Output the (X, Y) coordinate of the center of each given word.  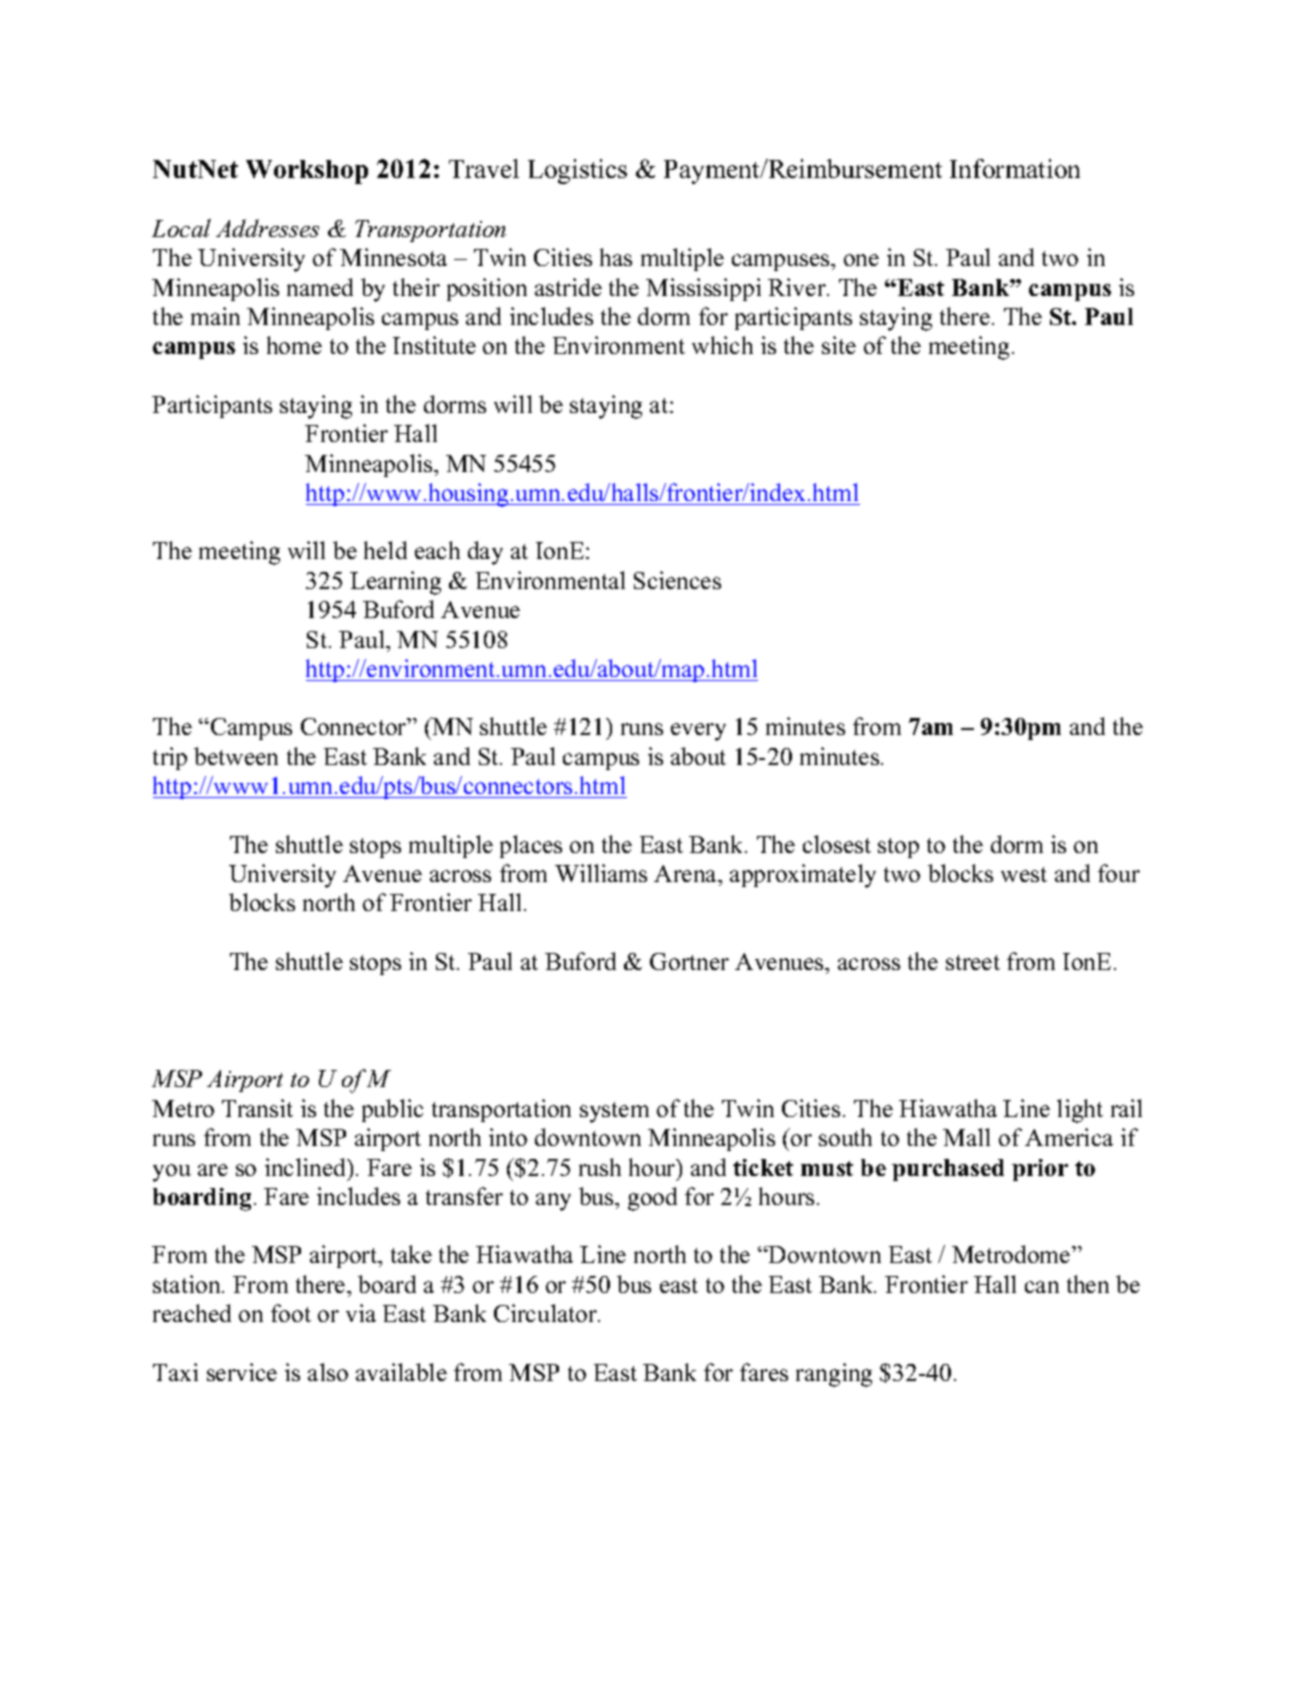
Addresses (267, 228)
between (236, 756)
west (1024, 874)
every (698, 732)
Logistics (577, 171)
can (1042, 1287)
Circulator (546, 1313)
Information (1015, 168)
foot (291, 1313)
